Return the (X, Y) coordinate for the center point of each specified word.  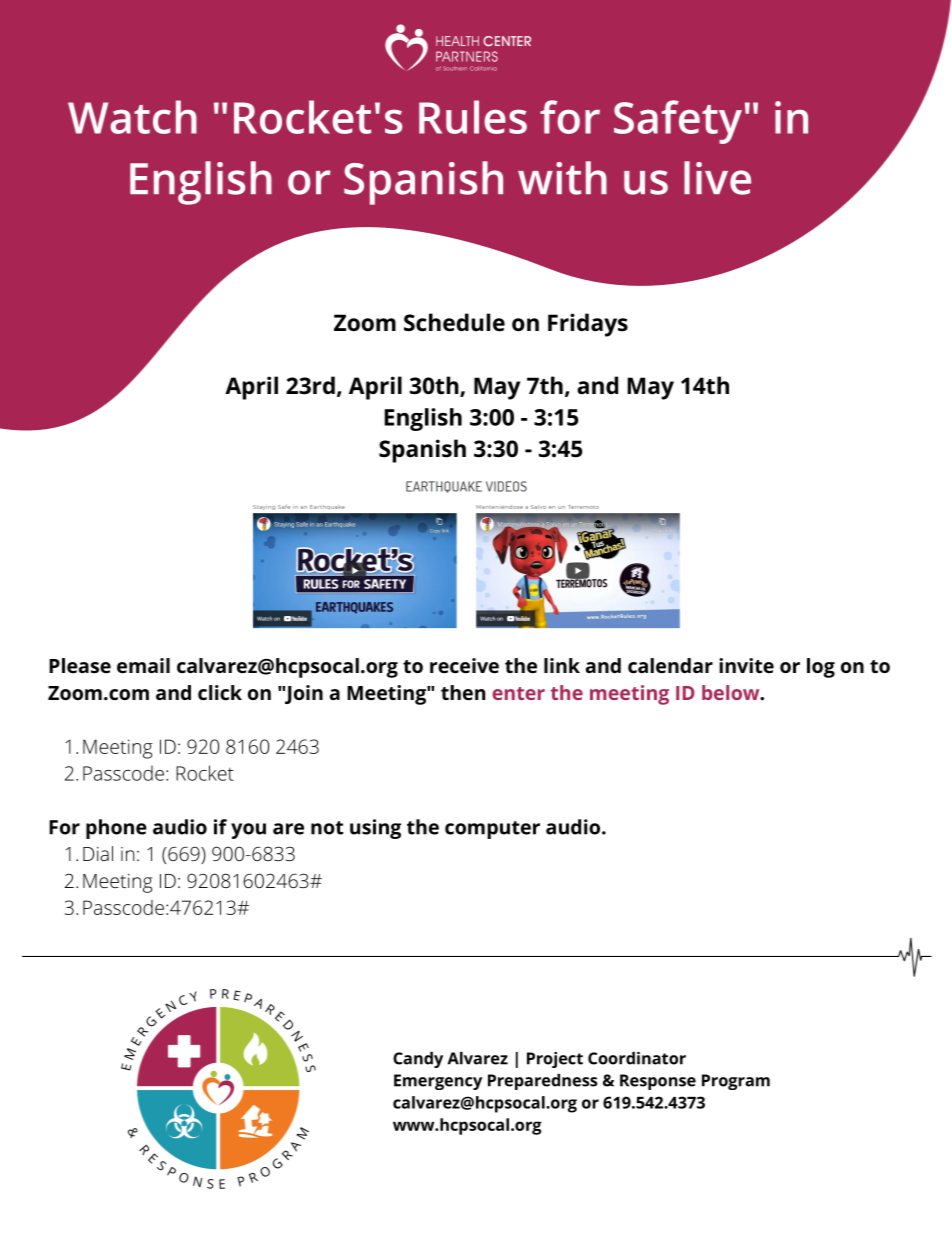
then (463, 692)
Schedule (454, 322)
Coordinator (637, 1058)
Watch (132, 117)
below (732, 692)
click (220, 692)
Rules (473, 117)
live (717, 178)
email (143, 665)
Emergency (438, 1082)
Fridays (588, 325)
